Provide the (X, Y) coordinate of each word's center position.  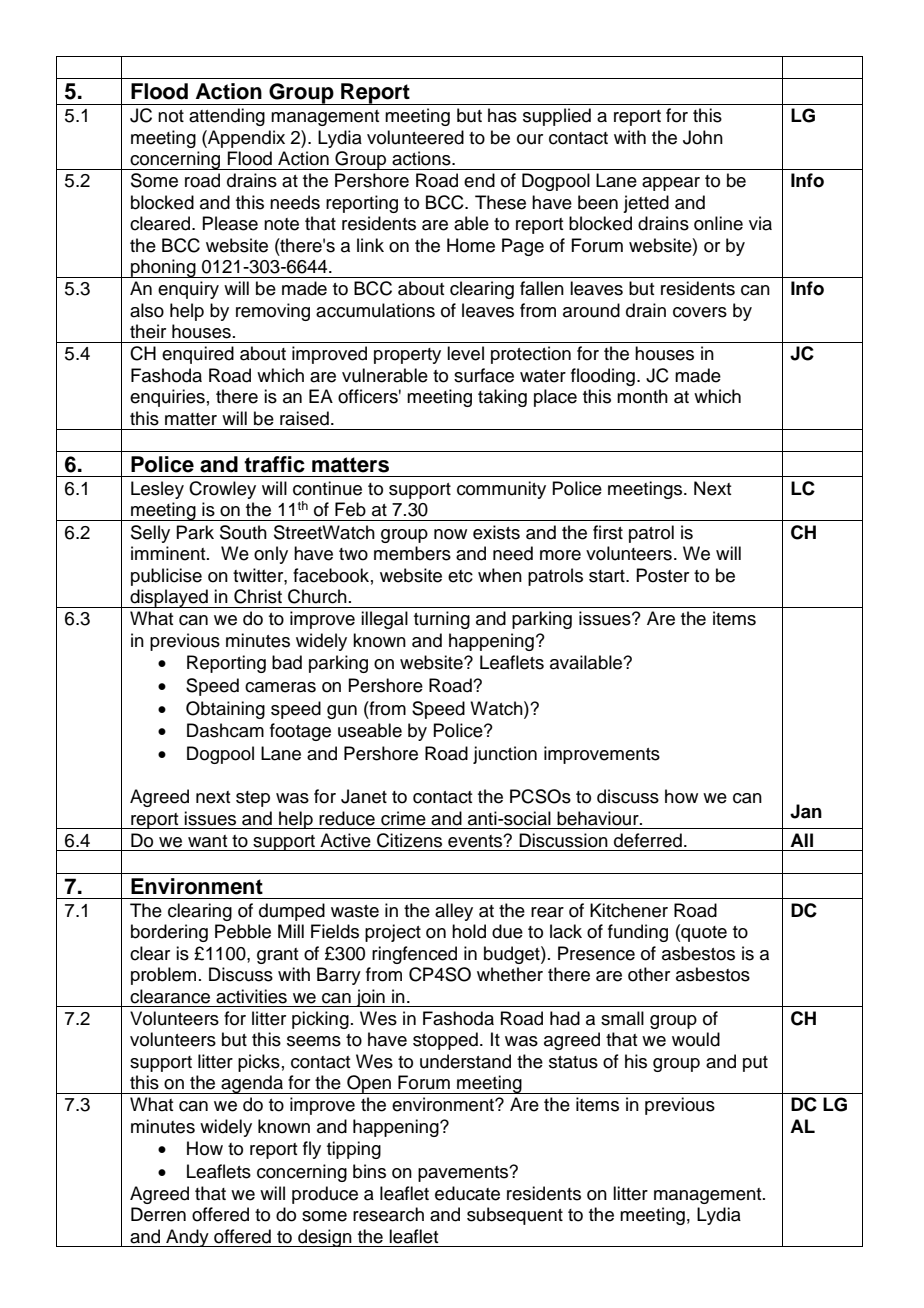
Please (230, 223)
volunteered (415, 137)
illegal (384, 620)
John (703, 137)
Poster (662, 575)
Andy (187, 1238)
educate (467, 1193)
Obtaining (225, 710)
